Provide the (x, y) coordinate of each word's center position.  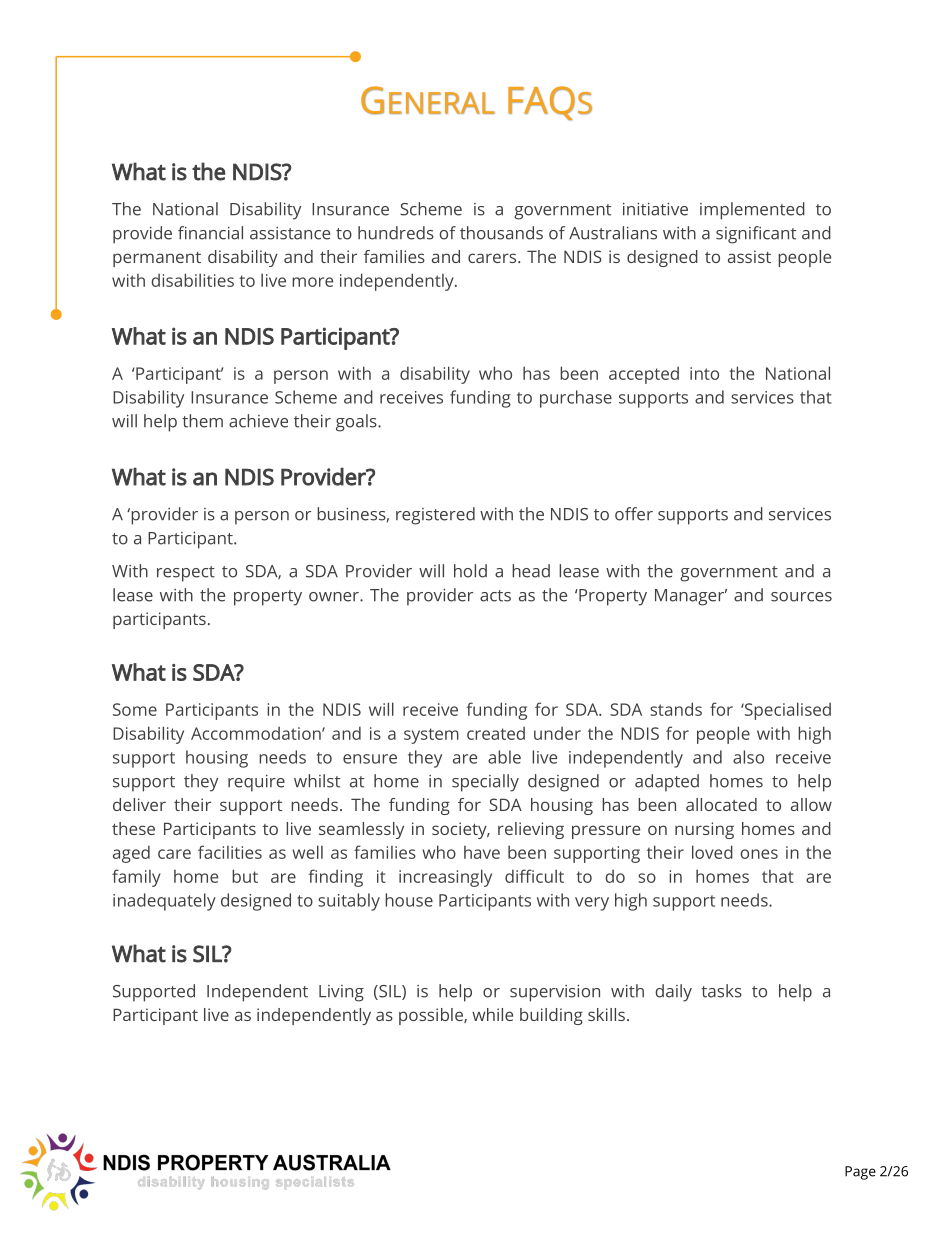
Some (135, 709)
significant (756, 235)
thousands (501, 233)
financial (210, 233)
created (496, 733)
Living (341, 993)
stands (676, 709)
